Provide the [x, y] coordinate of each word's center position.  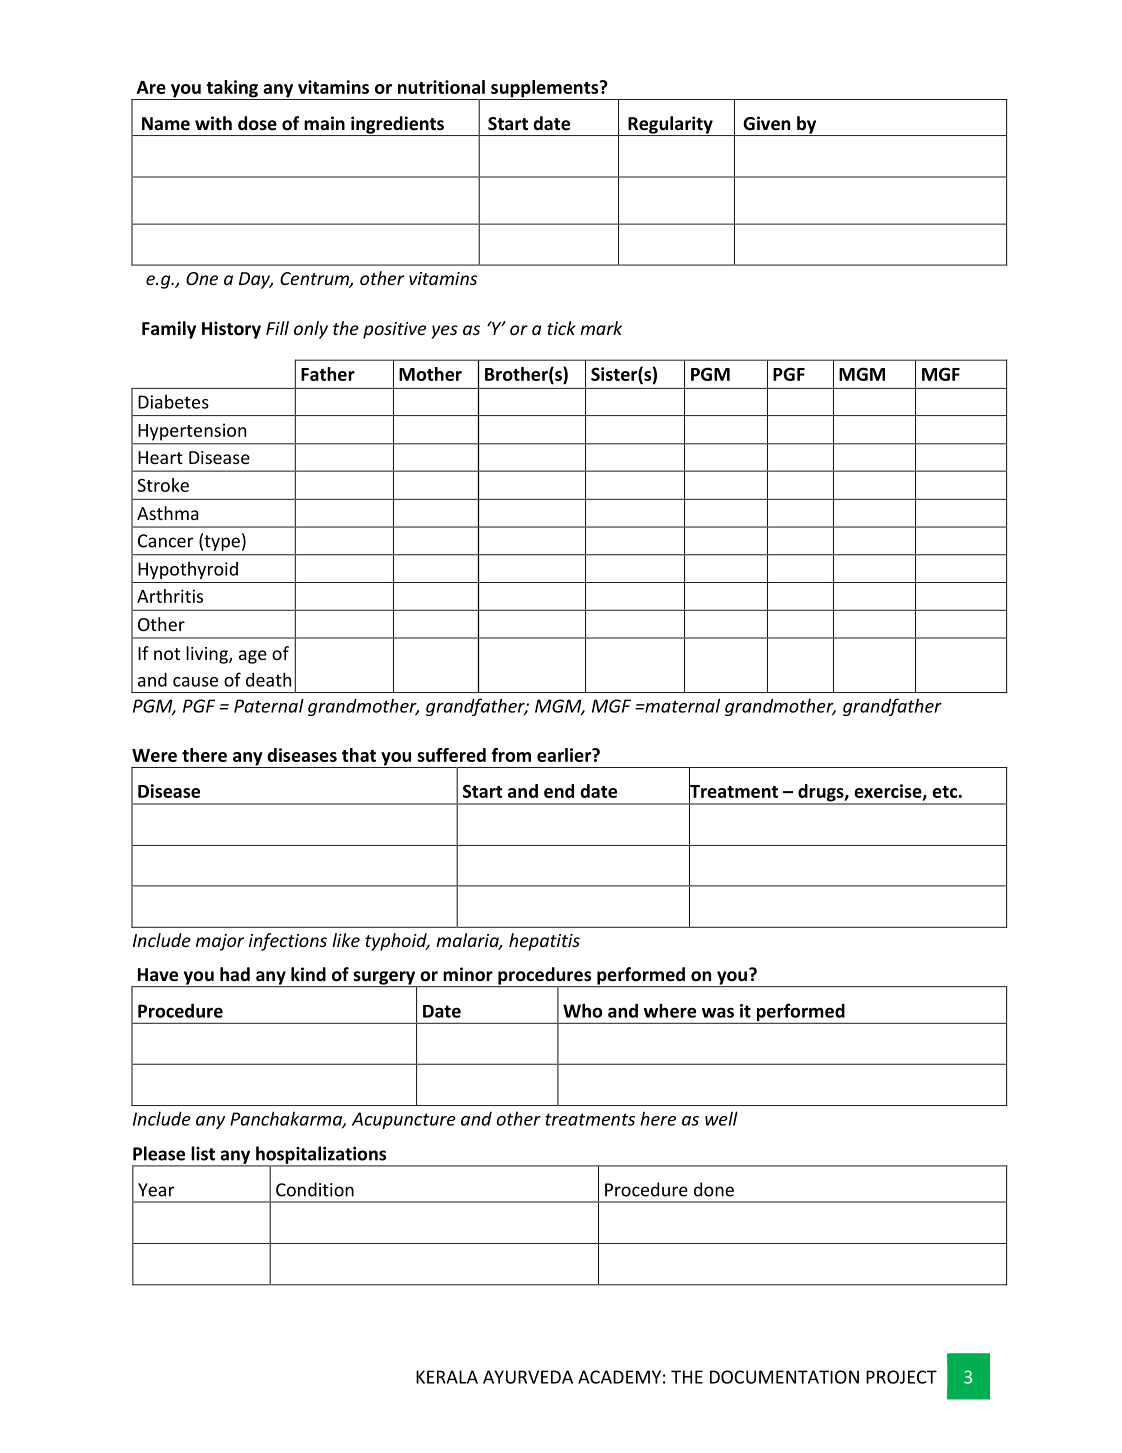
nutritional [441, 87]
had [235, 974]
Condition [315, 1189]
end [559, 791]
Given [766, 123]
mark [601, 328]
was [718, 1012]
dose [257, 123]
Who [582, 1010]
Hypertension [192, 432]
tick [561, 328]
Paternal [269, 705]
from [511, 755]
